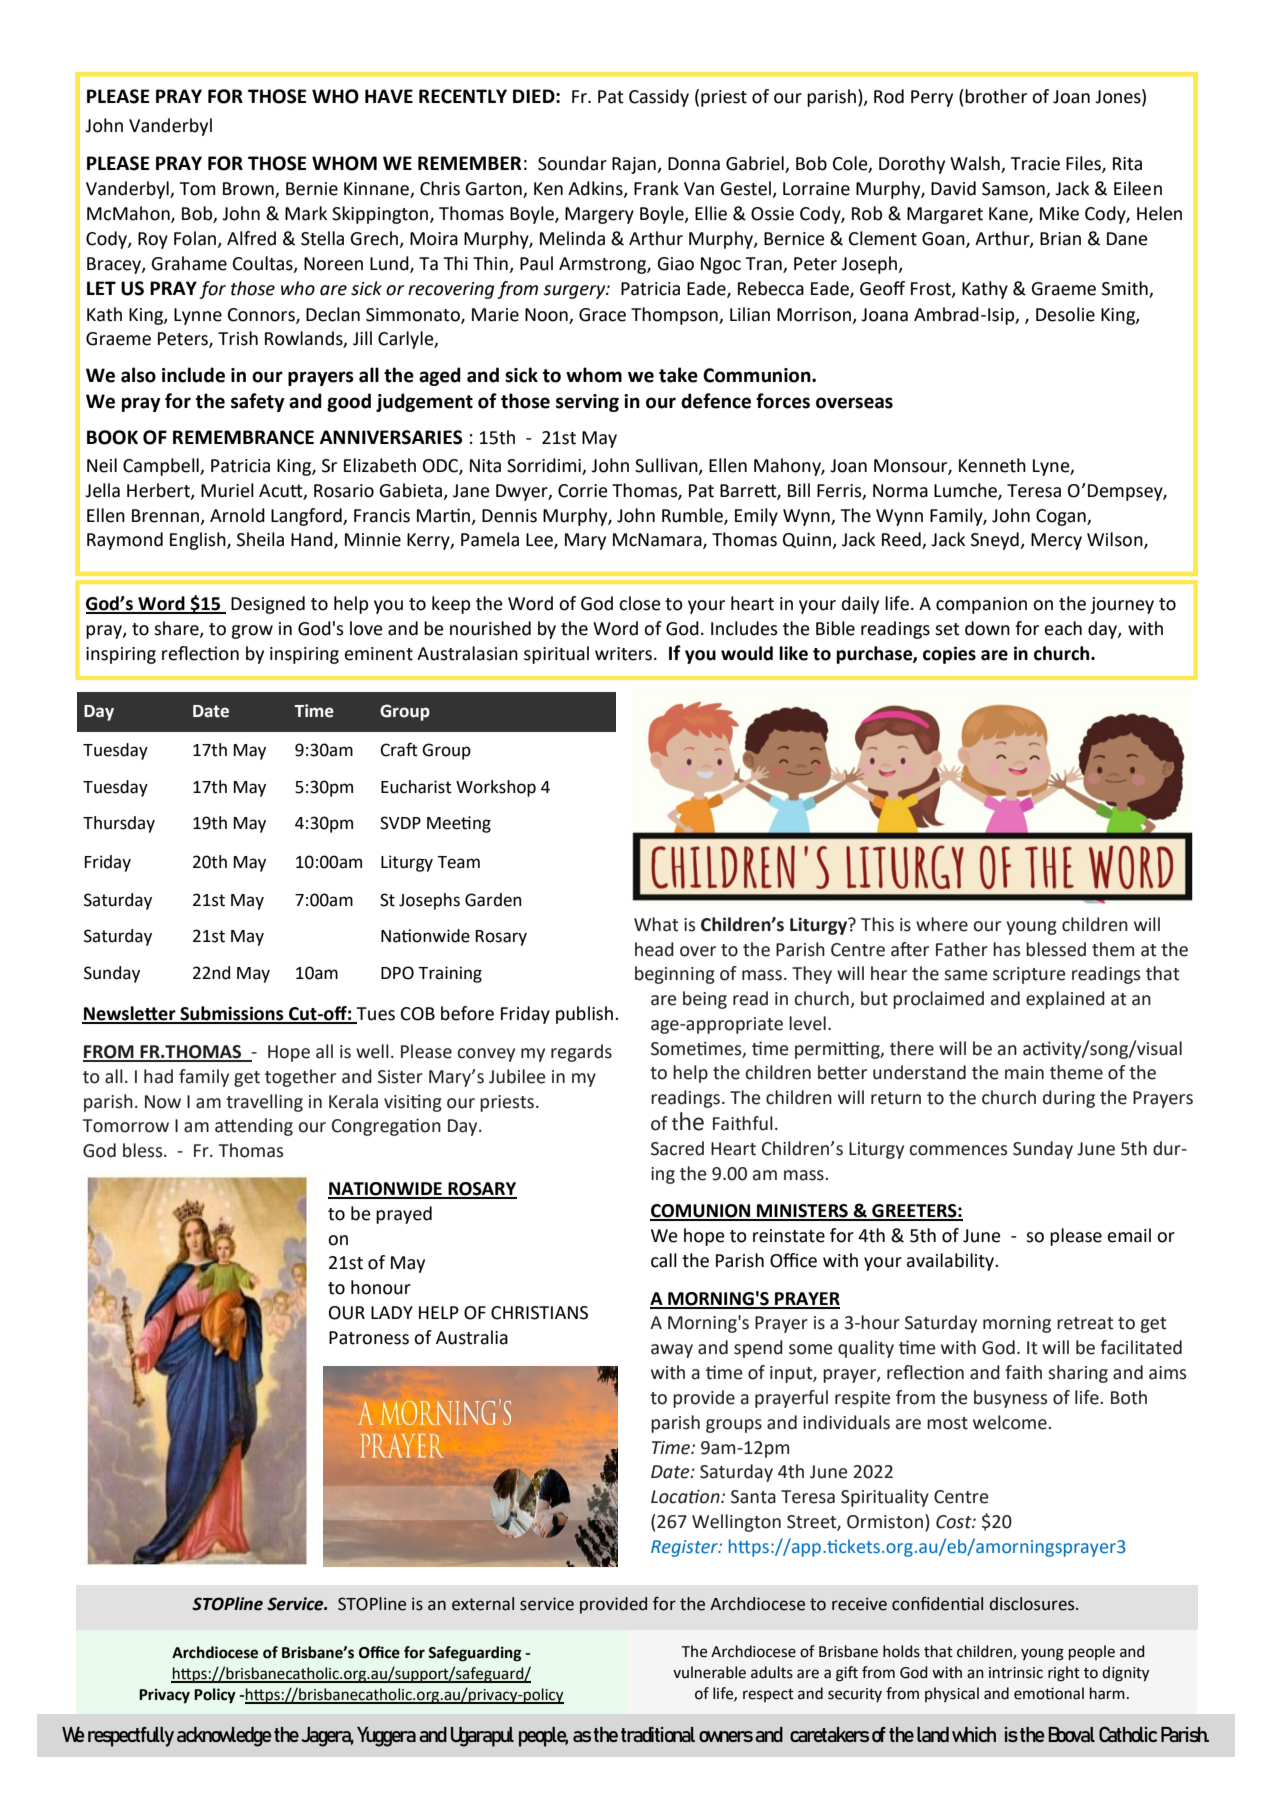 The image size is (1272, 1799). I want to click on grow, so click(252, 632).
